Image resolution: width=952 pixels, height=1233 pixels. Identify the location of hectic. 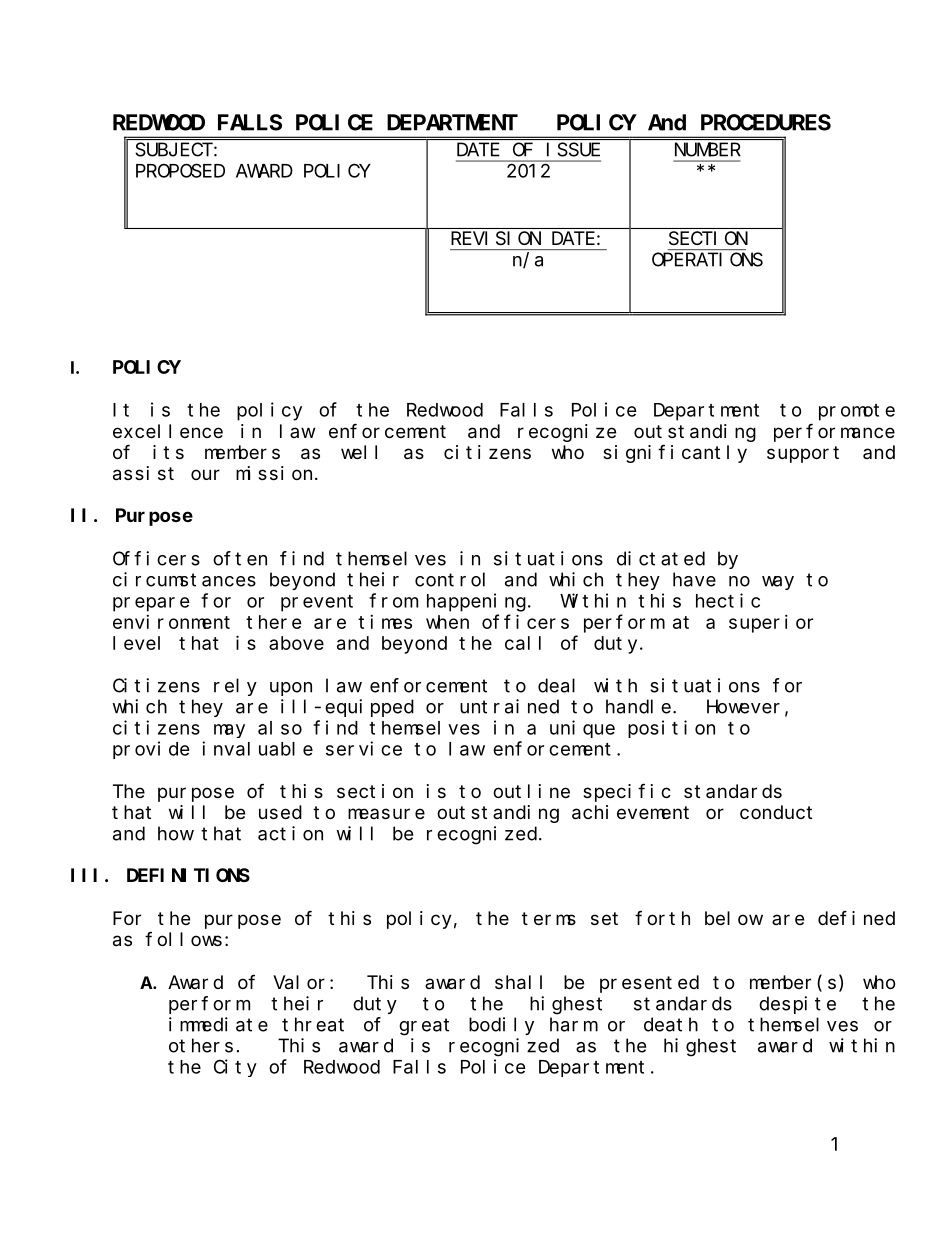
(728, 600).
